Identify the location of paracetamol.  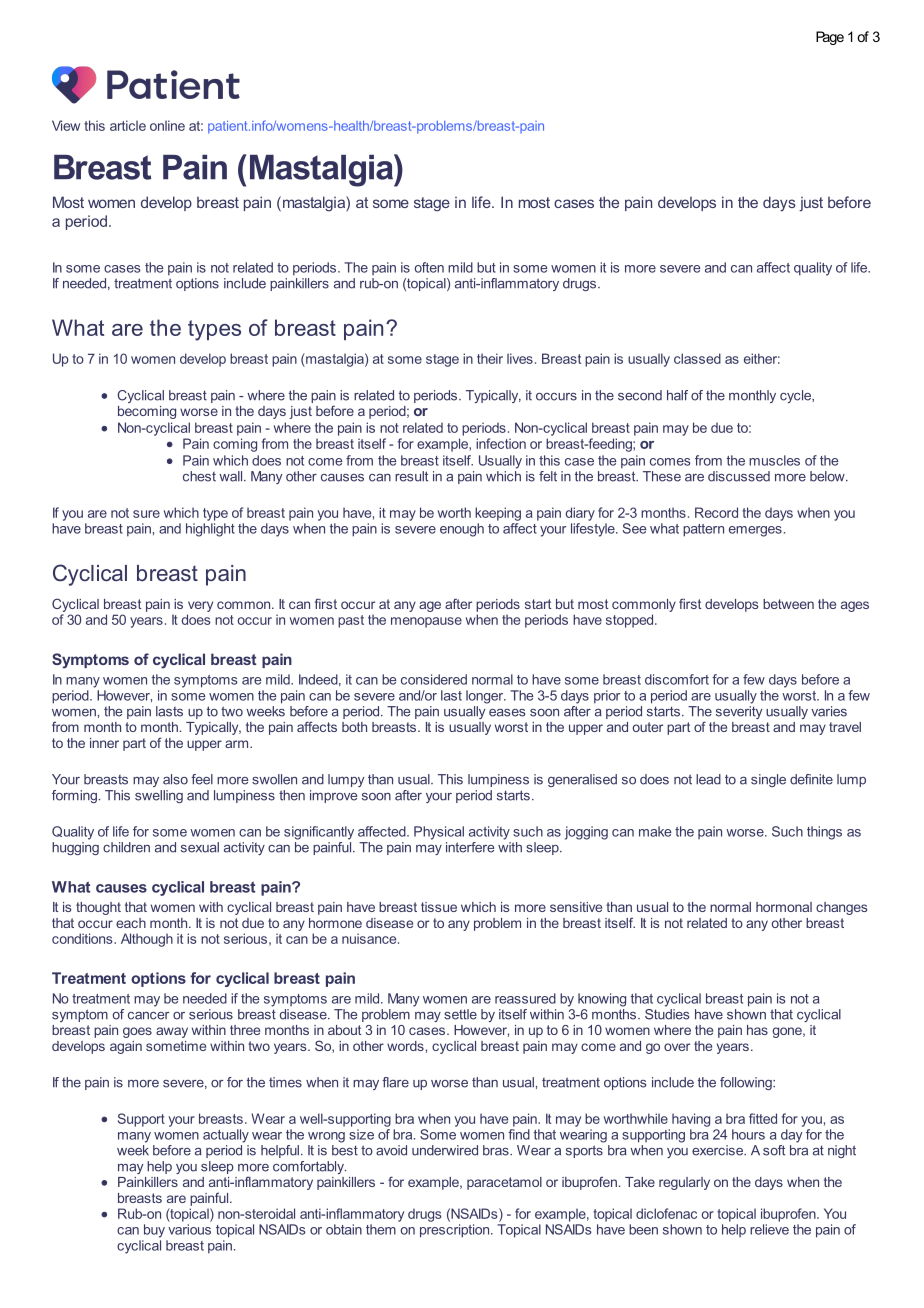
(504, 1183).
